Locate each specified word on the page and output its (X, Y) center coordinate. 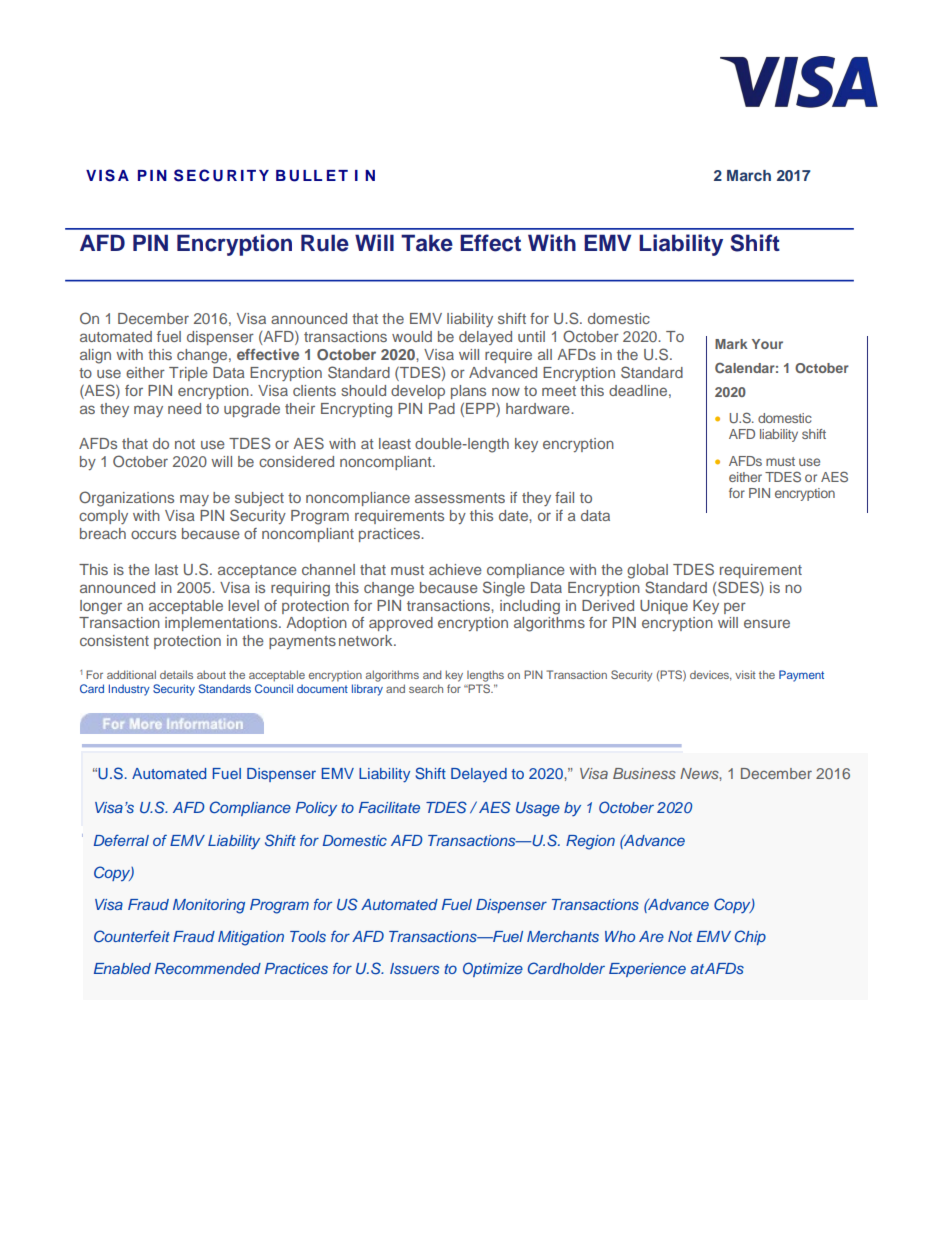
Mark (731, 344)
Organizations (126, 499)
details (176, 674)
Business (644, 773)
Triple (188, 374)
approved (401, 624)
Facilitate (389, 807)
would (412, 336)
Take (427, 243)
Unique (664, 607)
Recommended (208, 968)
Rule (325, 243)
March (749, 175)
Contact (117, 773)
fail (564, 497)
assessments (460, 498)
